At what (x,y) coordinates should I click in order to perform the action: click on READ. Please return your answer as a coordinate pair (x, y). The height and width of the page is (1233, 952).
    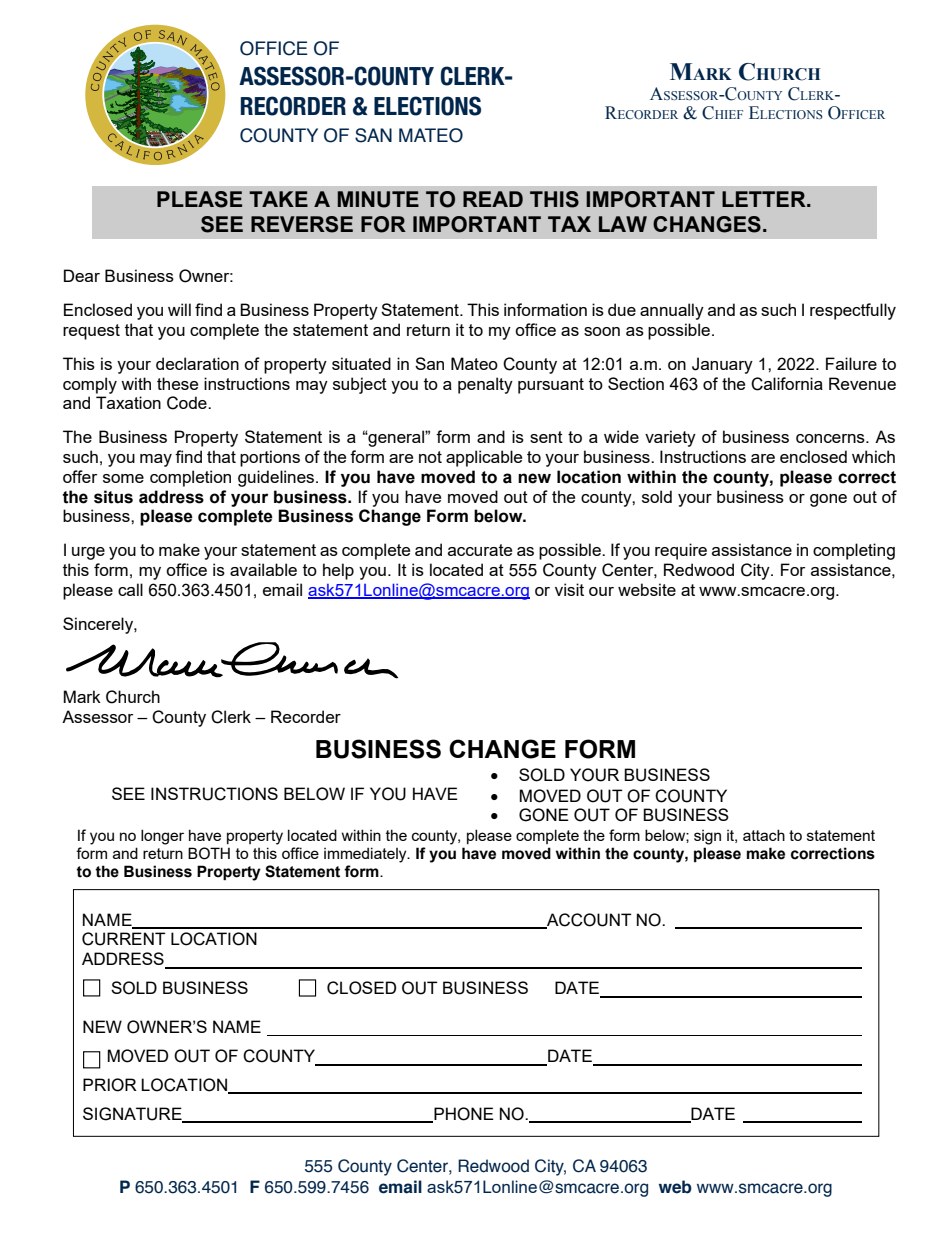
    Looking at the image, I should click on (493, 199).
